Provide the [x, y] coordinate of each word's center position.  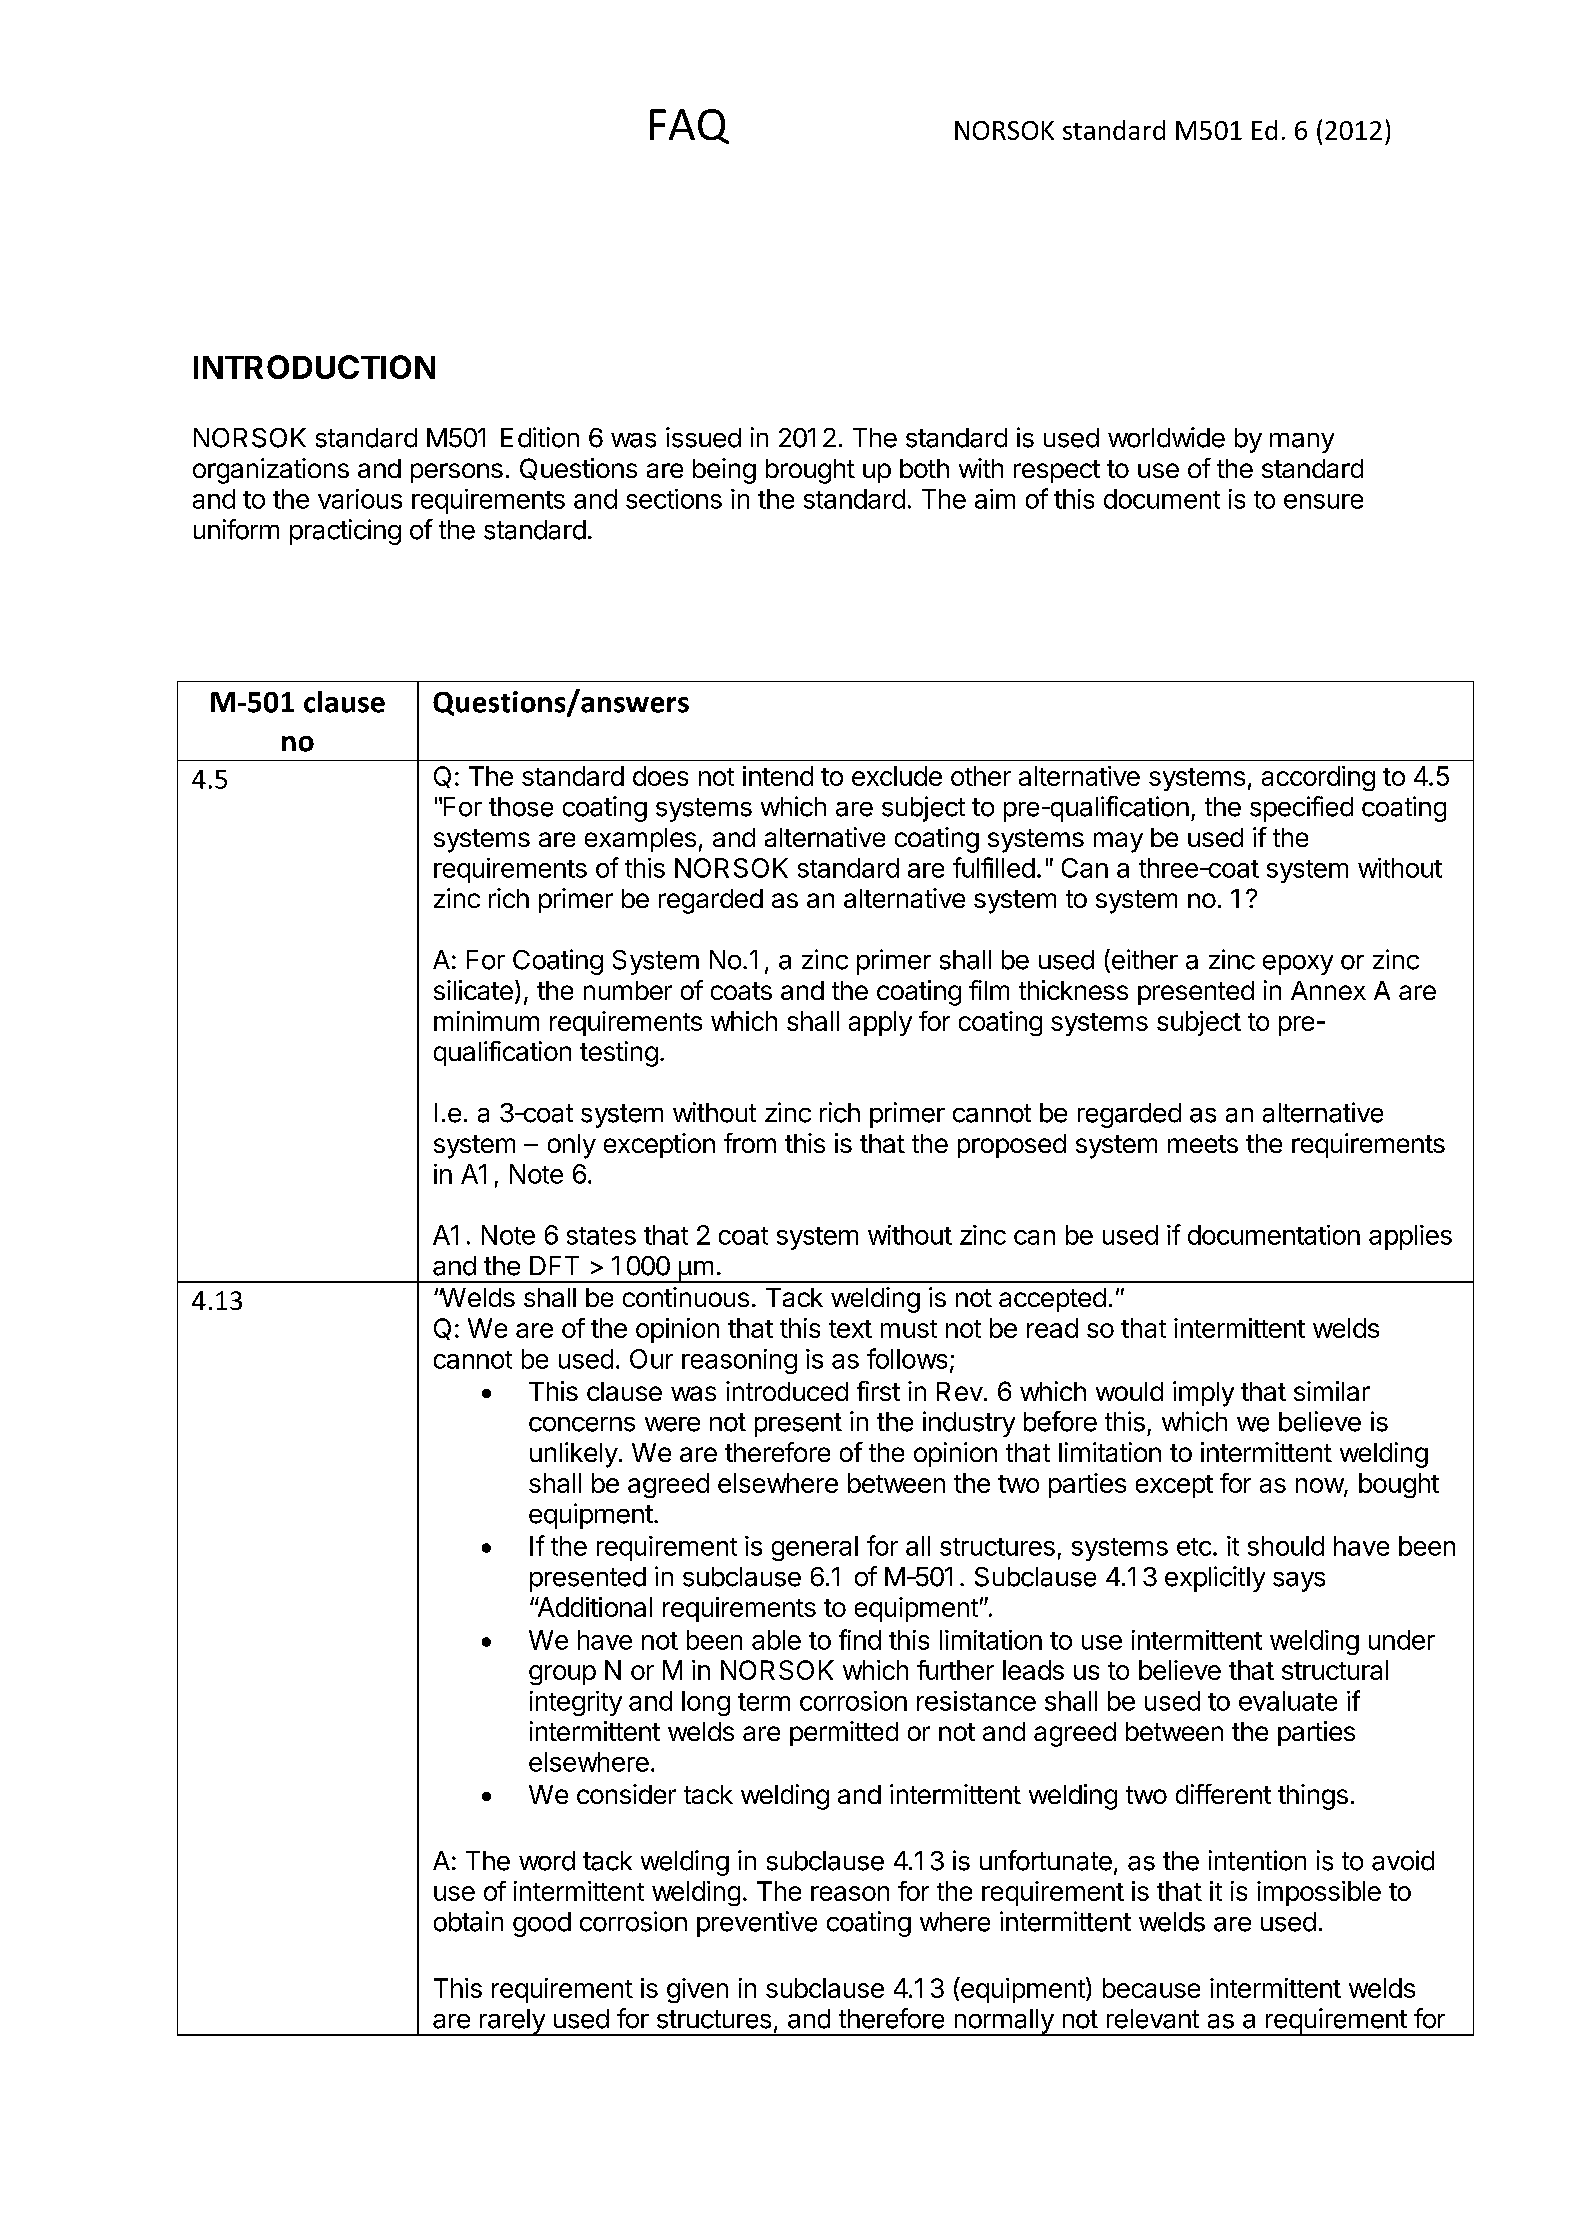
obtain [468, 1921]
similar [1332, 1391]
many [1302, 443]
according [1318, 778]
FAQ [689, 126]
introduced [787, 1391]
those [521, 807]
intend [778, 776]
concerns [582, 1424]
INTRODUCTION [314, 367]
